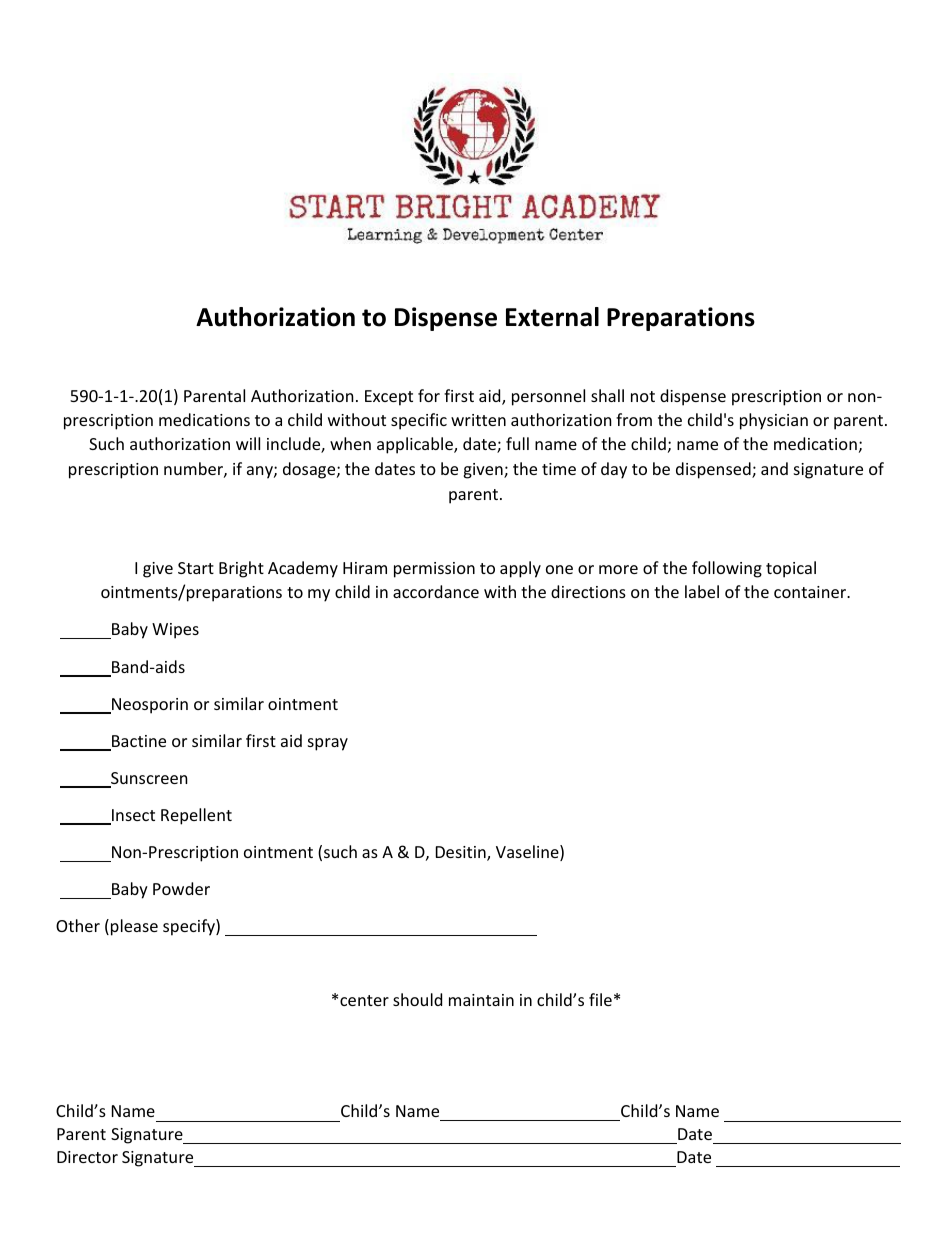 The width and height of the screenshot is (952, 1233). Describe the element at coordinates (528, 853) in the screenshot. I see `Vaseline` at that location.
